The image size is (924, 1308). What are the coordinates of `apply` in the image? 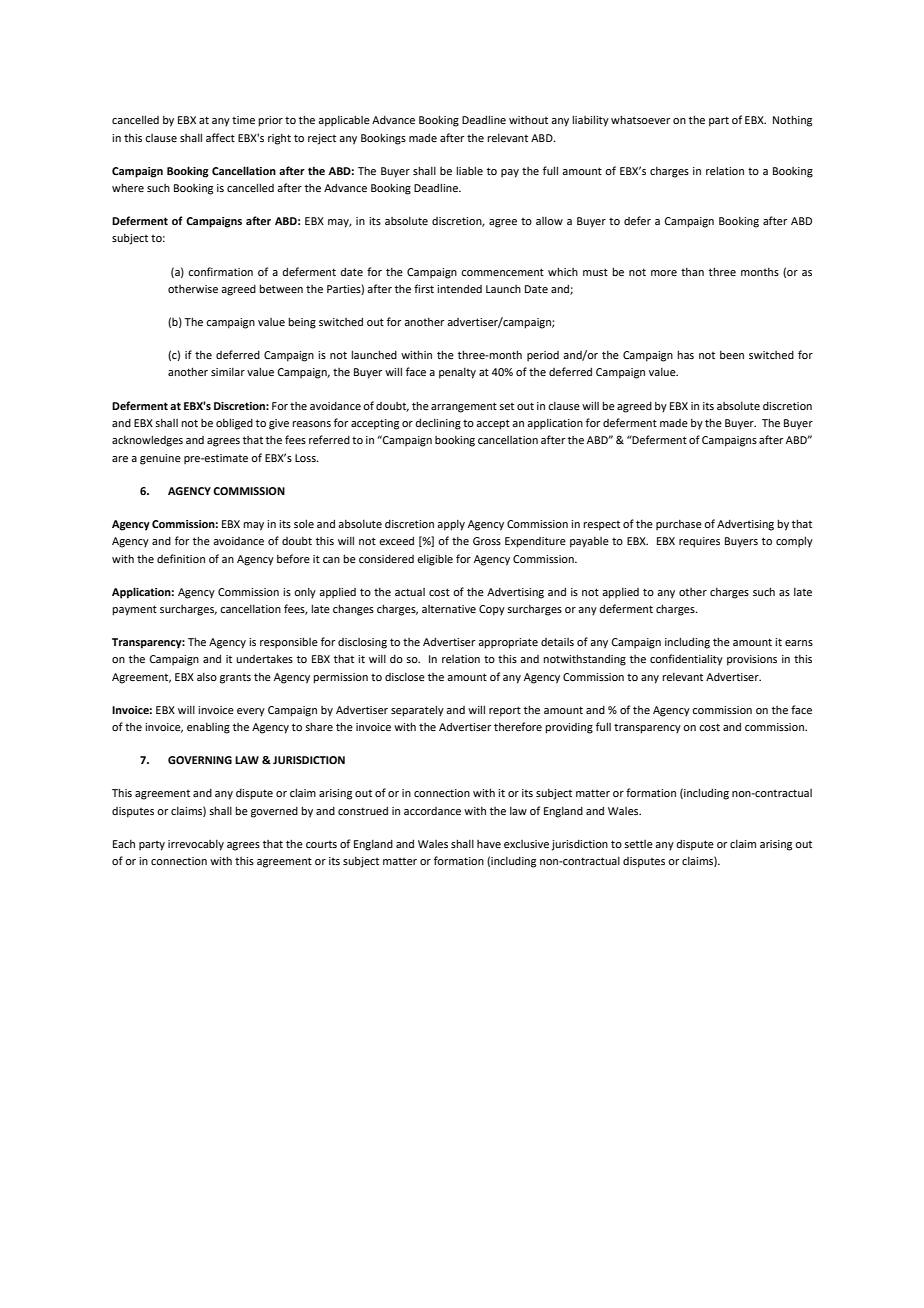 It's located at (451, 525).
